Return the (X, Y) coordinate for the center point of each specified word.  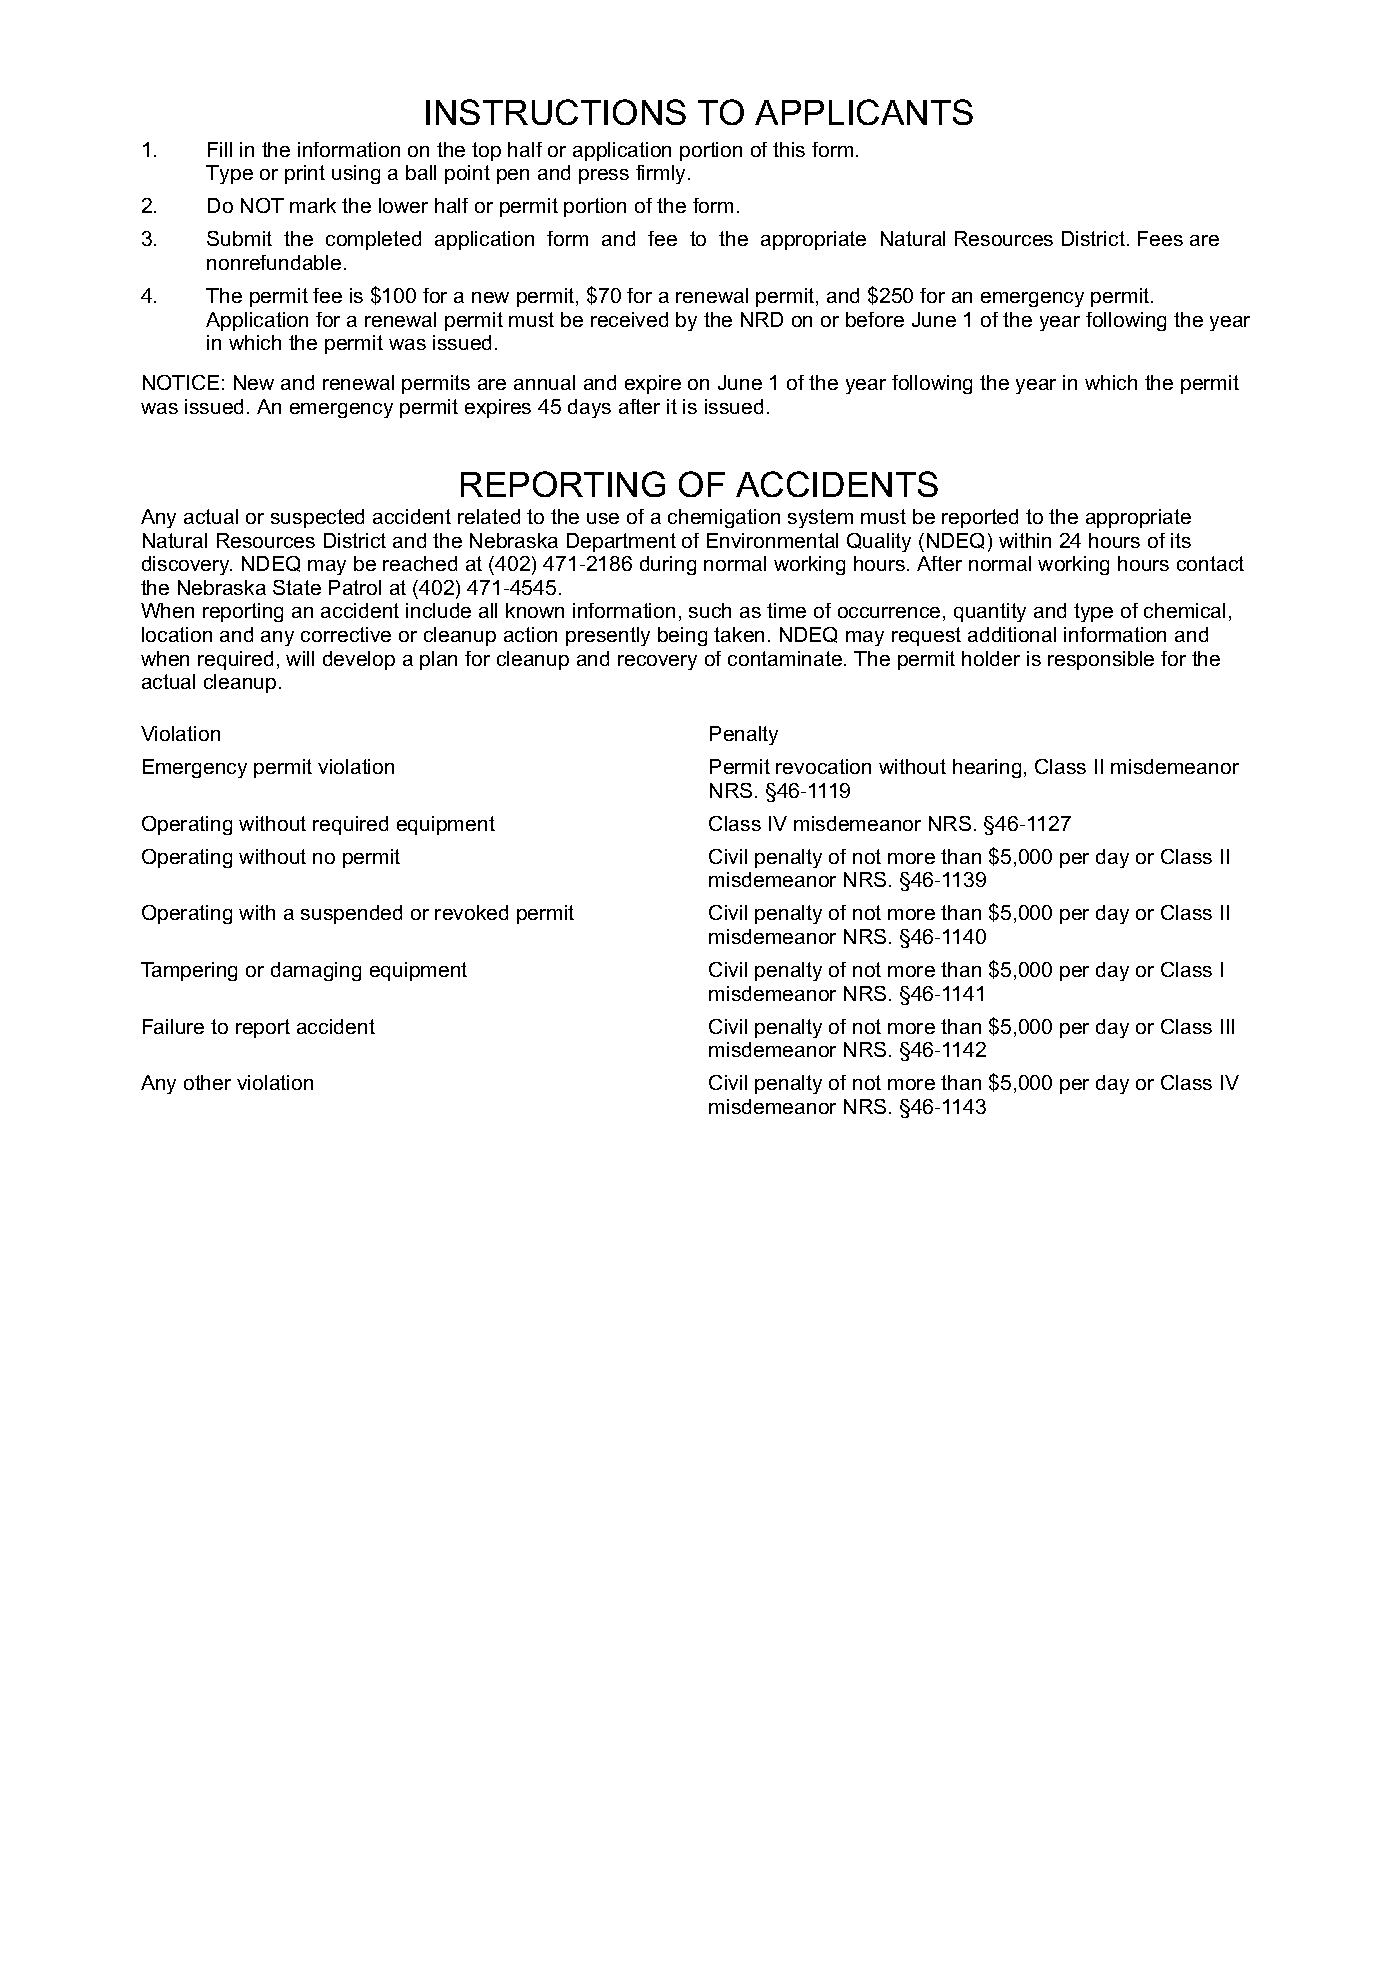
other (207, 1082)
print (305, 174)
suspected (317, 518)
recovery (657, 662)
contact (1210, 563)
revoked (471, 912)
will (300, 658)
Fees (1160, 238)
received (629, 319)
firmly (662, 174)
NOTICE (181, 382)
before (875, 319)
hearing (987, 768)
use (603, 518)
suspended (351, 914)
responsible (1101, 660)
